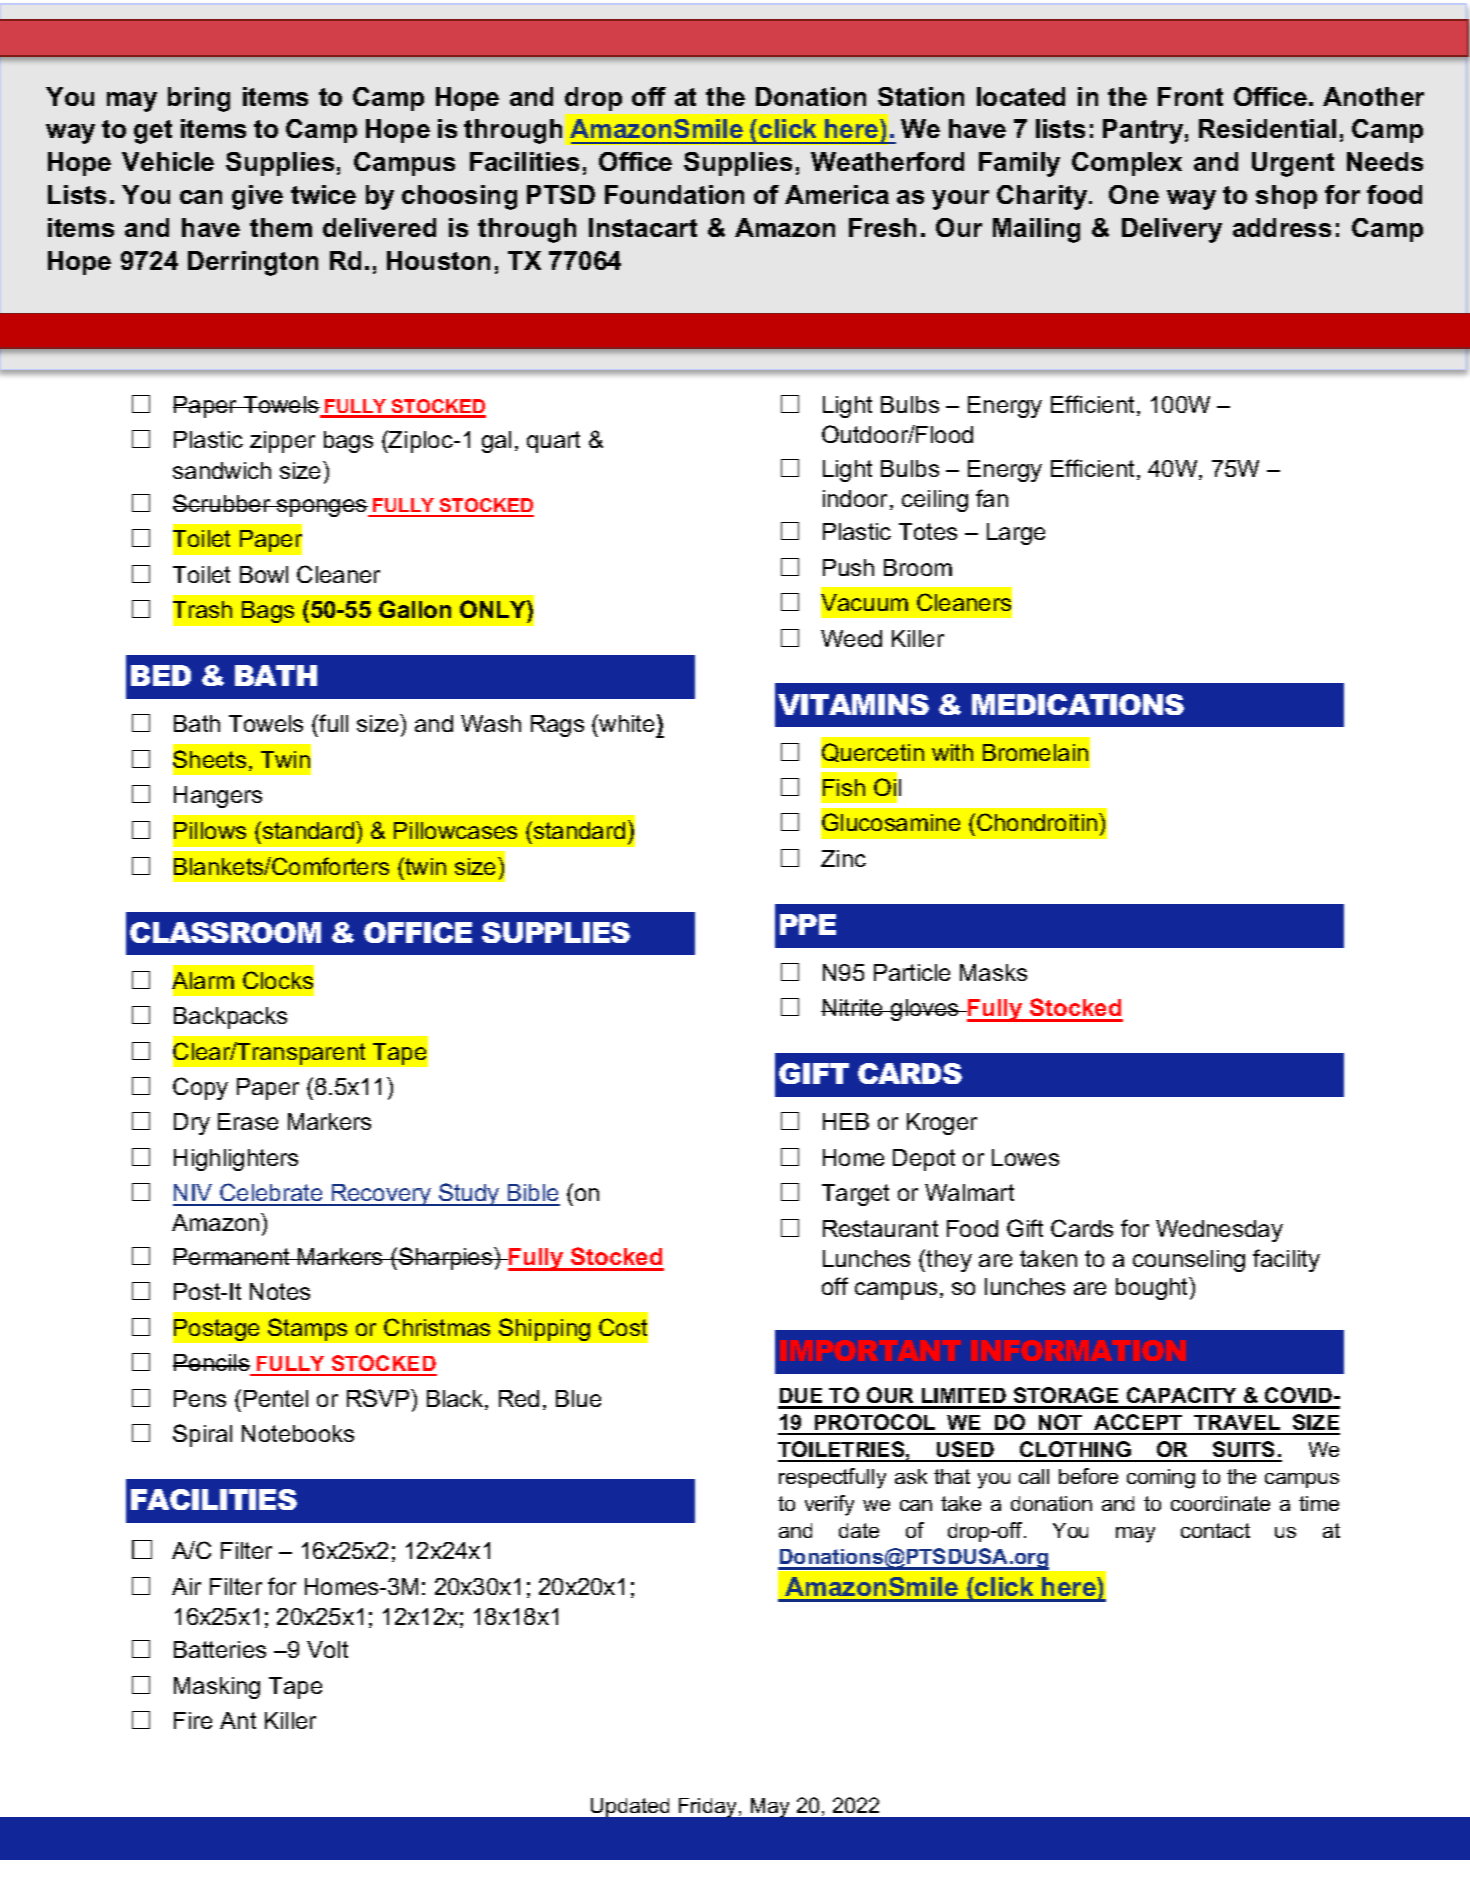  Describe the element at coordinates (225, 932) in the document. I see `CLASSROOM` at that location.
